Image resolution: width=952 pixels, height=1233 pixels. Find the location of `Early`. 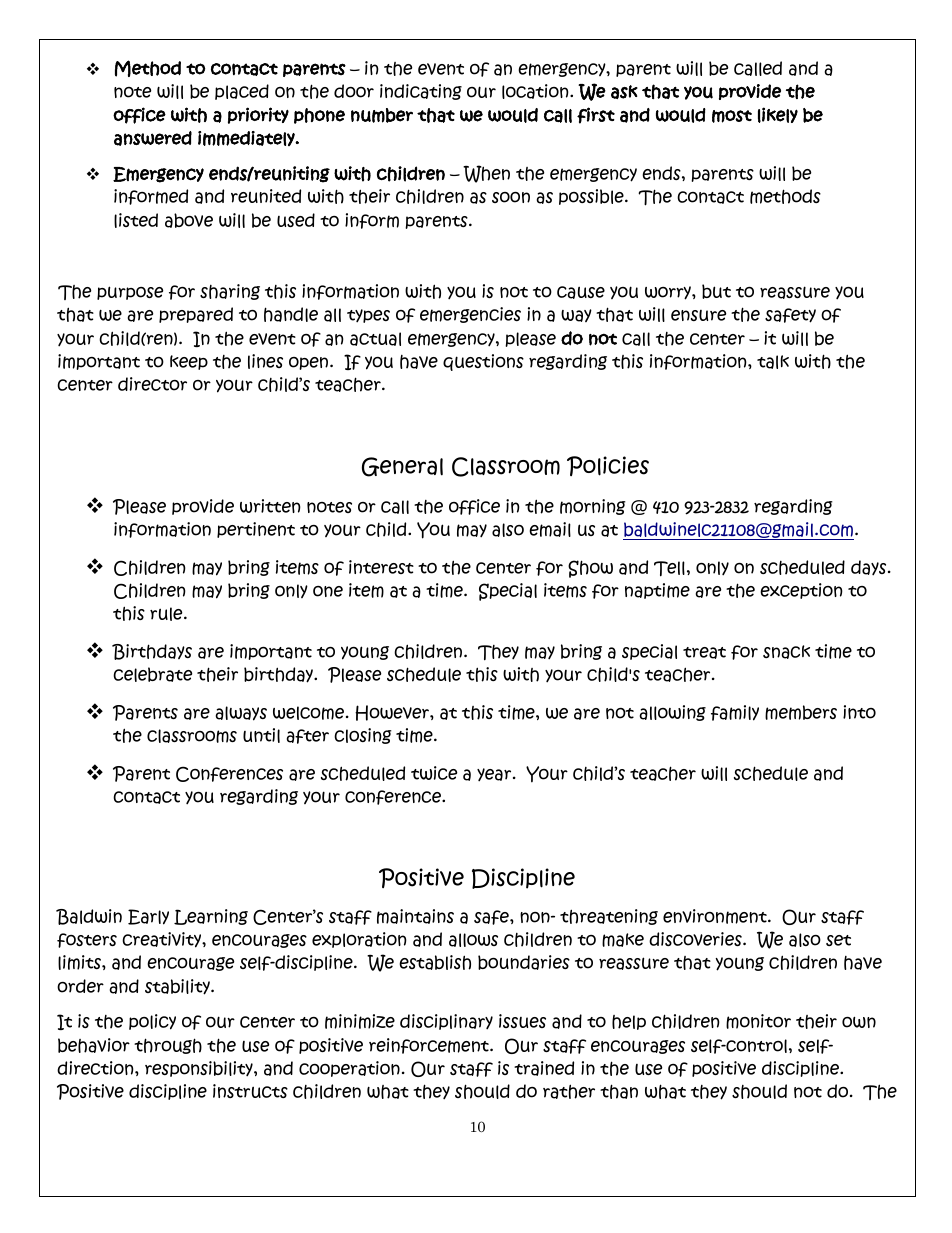

Early is located at coordinates (148, 917).
